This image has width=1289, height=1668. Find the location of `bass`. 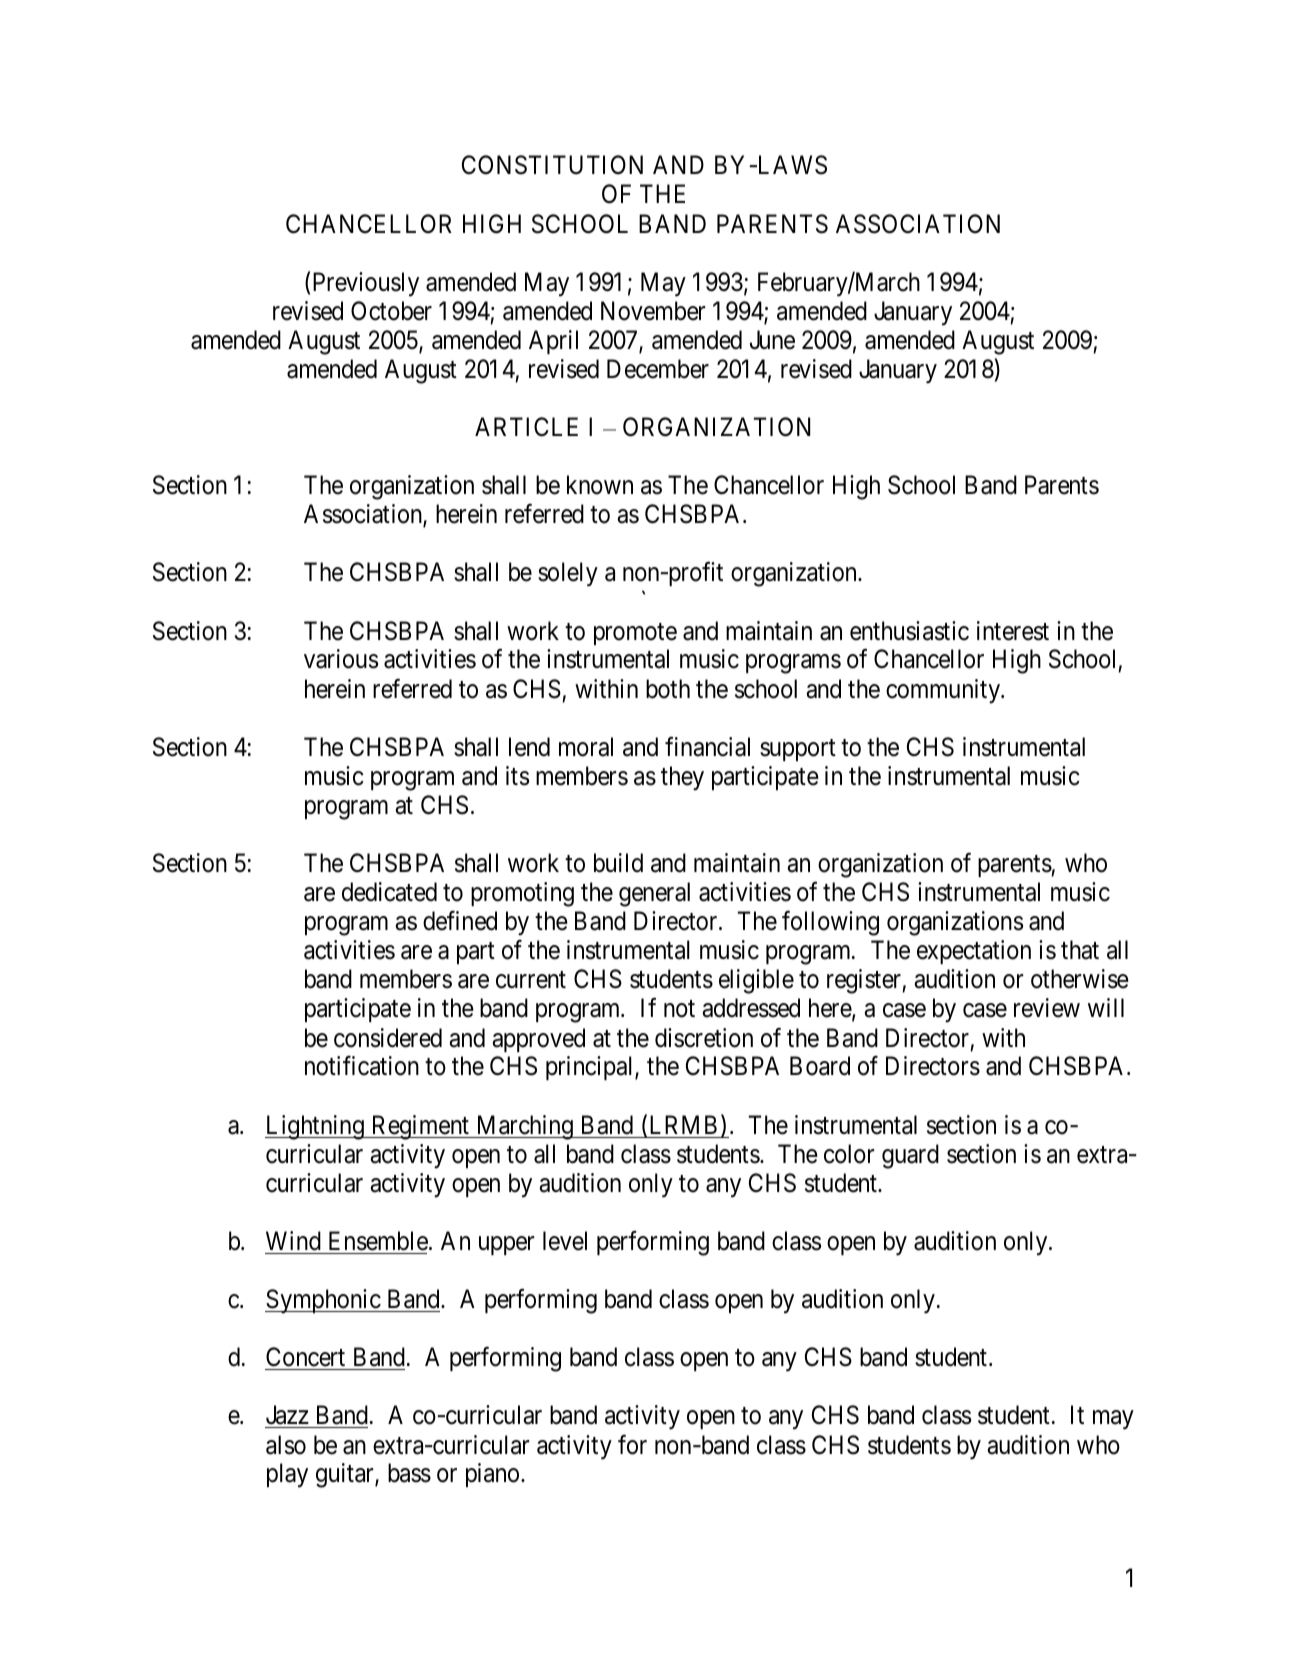

bass is located at coordinates (409, 1473).
